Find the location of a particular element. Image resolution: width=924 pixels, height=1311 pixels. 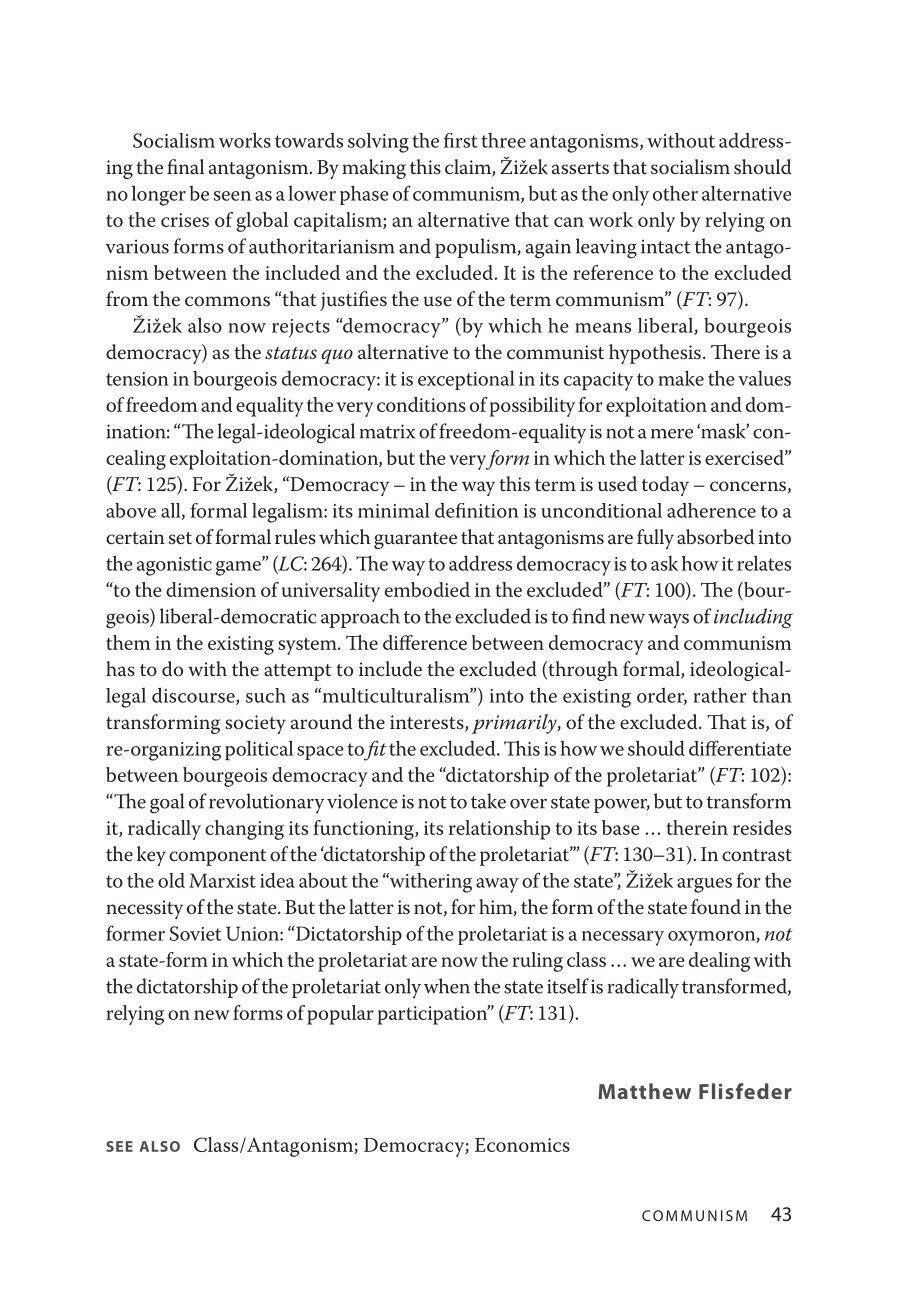

other is located at coordinates (675, 193).
